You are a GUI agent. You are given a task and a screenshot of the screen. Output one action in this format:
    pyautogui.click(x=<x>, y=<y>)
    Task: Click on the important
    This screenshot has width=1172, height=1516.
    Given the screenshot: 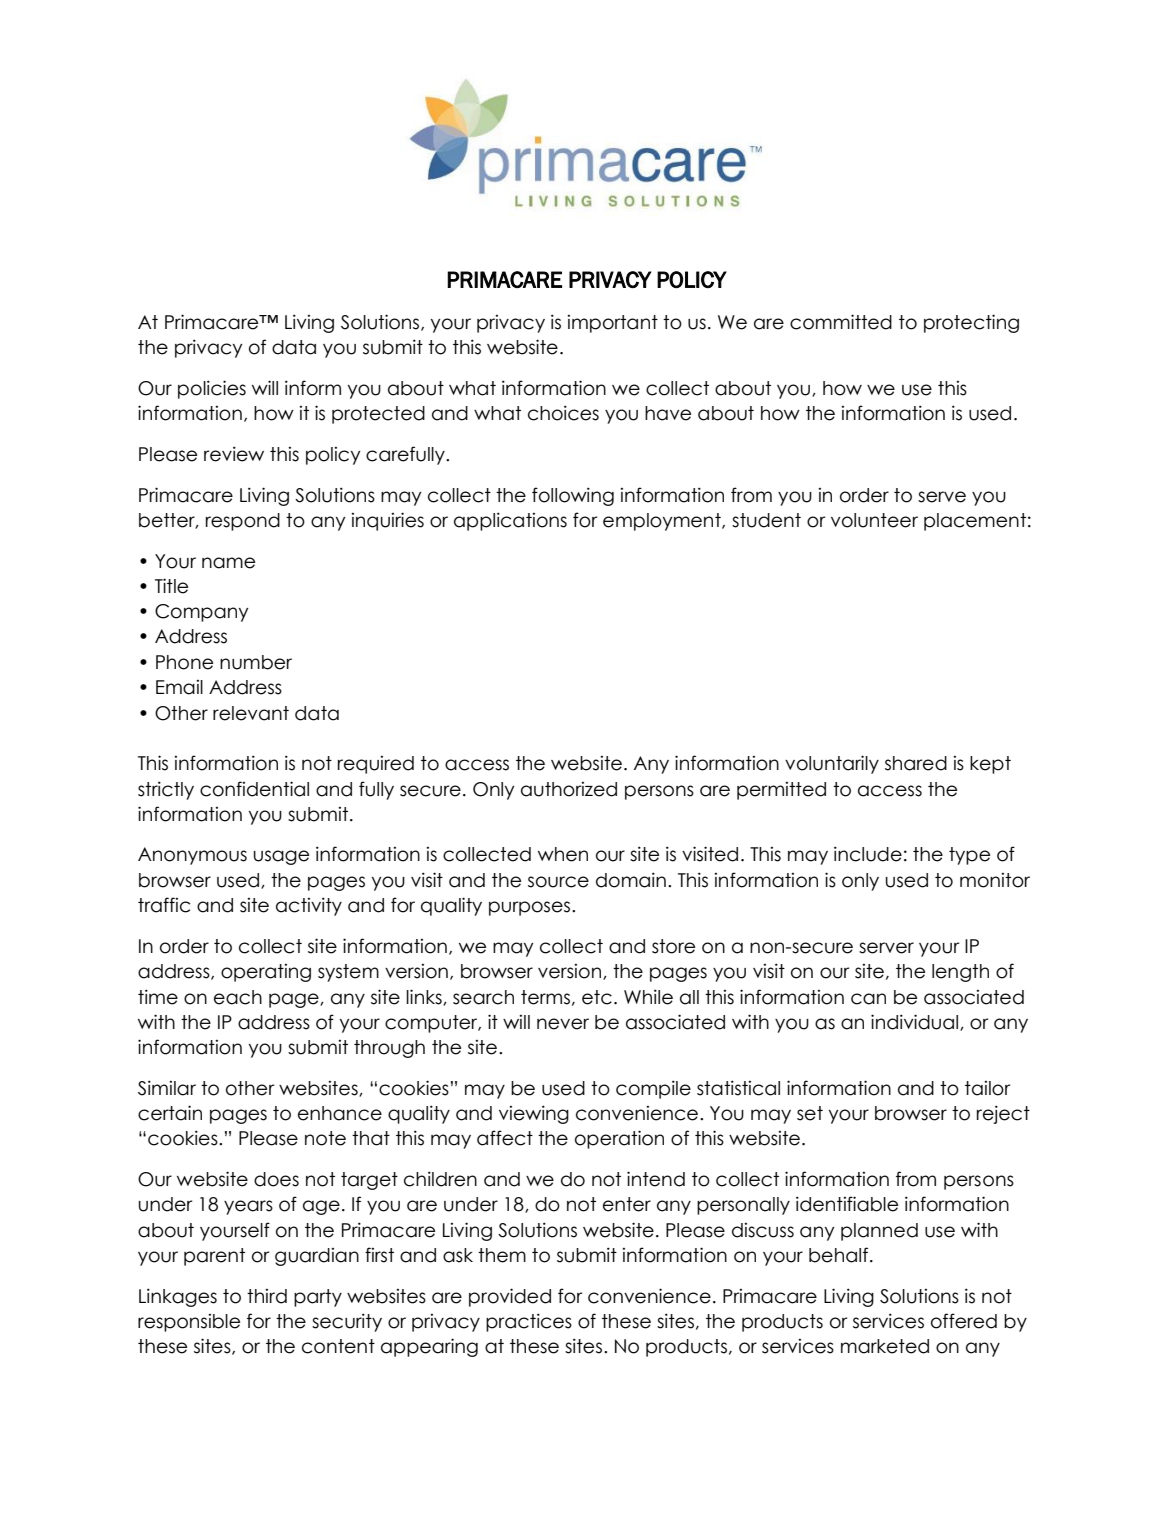 What is the action you would take?
    pyautogui.click(x=612, y=324)
